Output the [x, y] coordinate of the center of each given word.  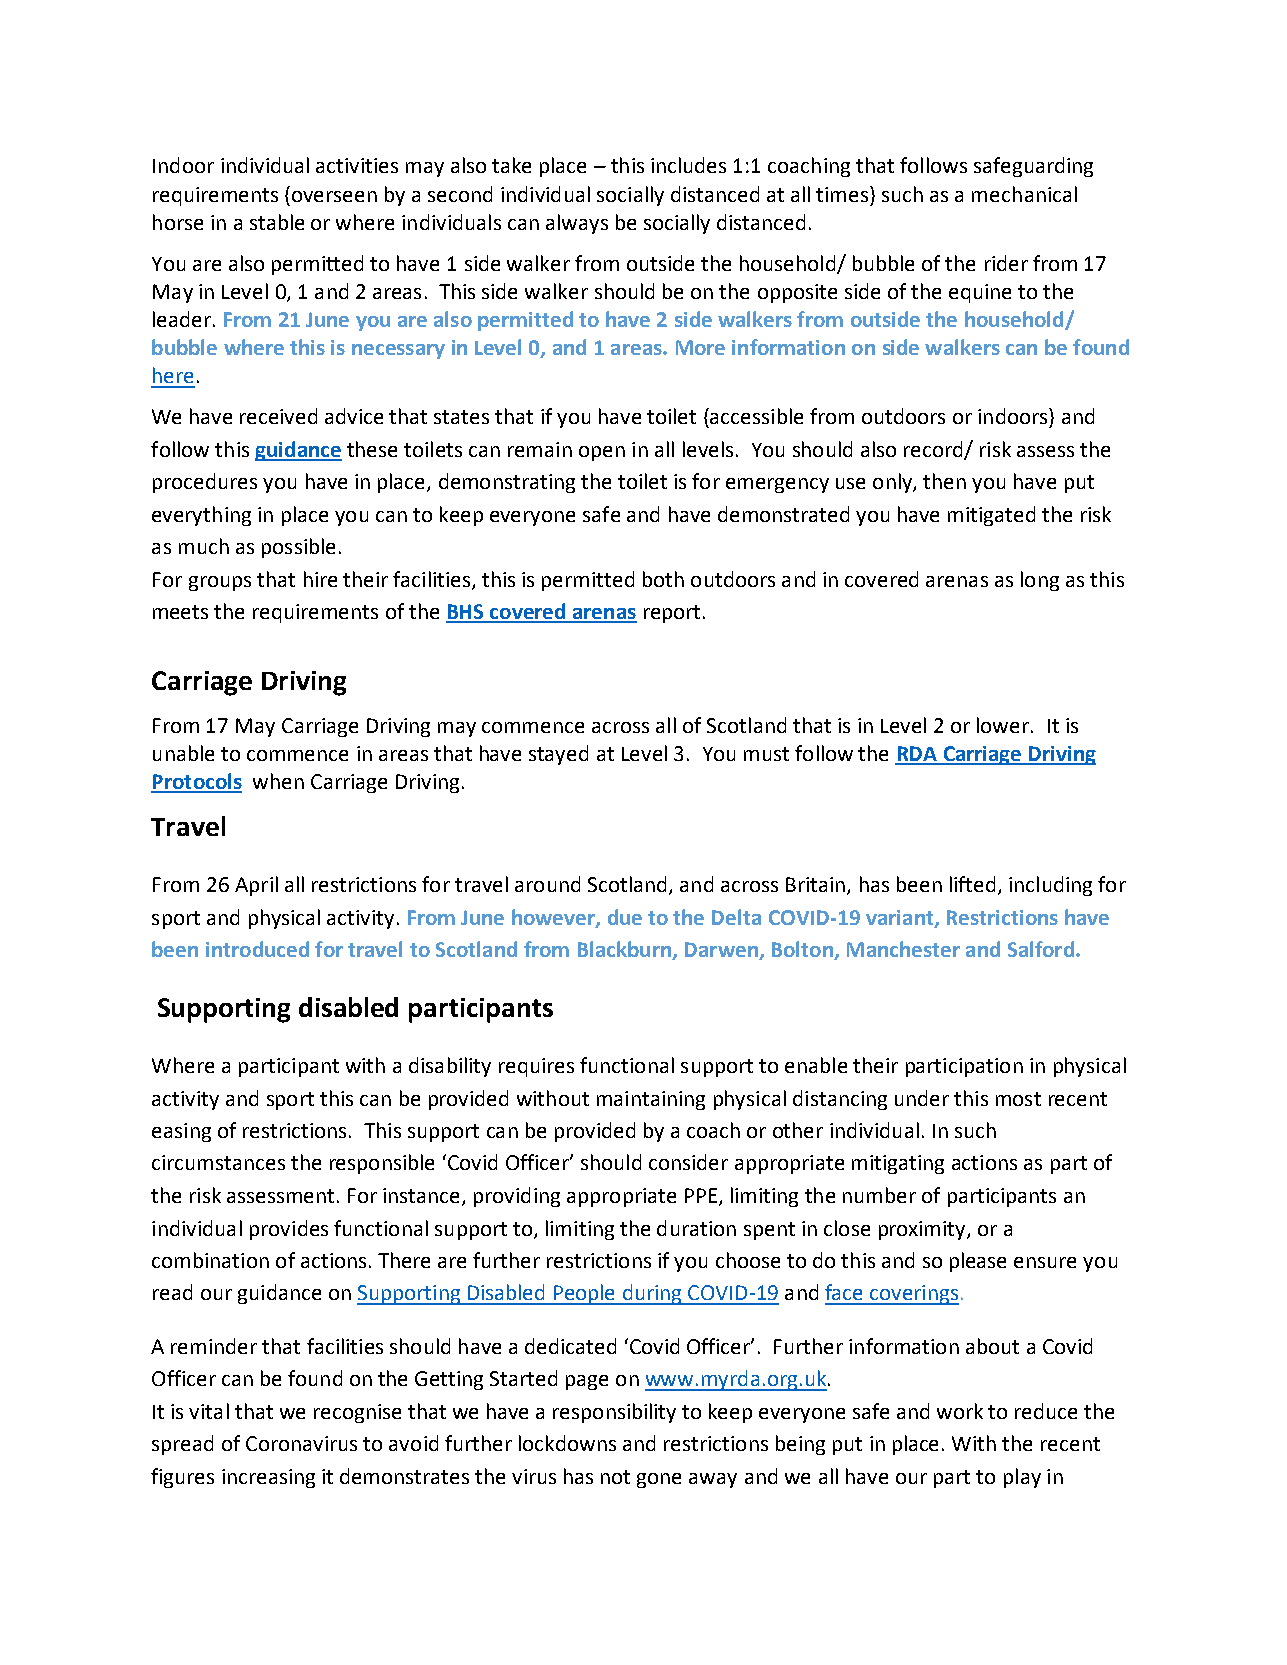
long [1040, 581]
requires [536, 1067]
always [577, 224]
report [672, 614]
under [922, 1098]
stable [277, 222]
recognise [357, 1413]
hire [320, 579]
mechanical [1024, 194]
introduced [257, 949]
